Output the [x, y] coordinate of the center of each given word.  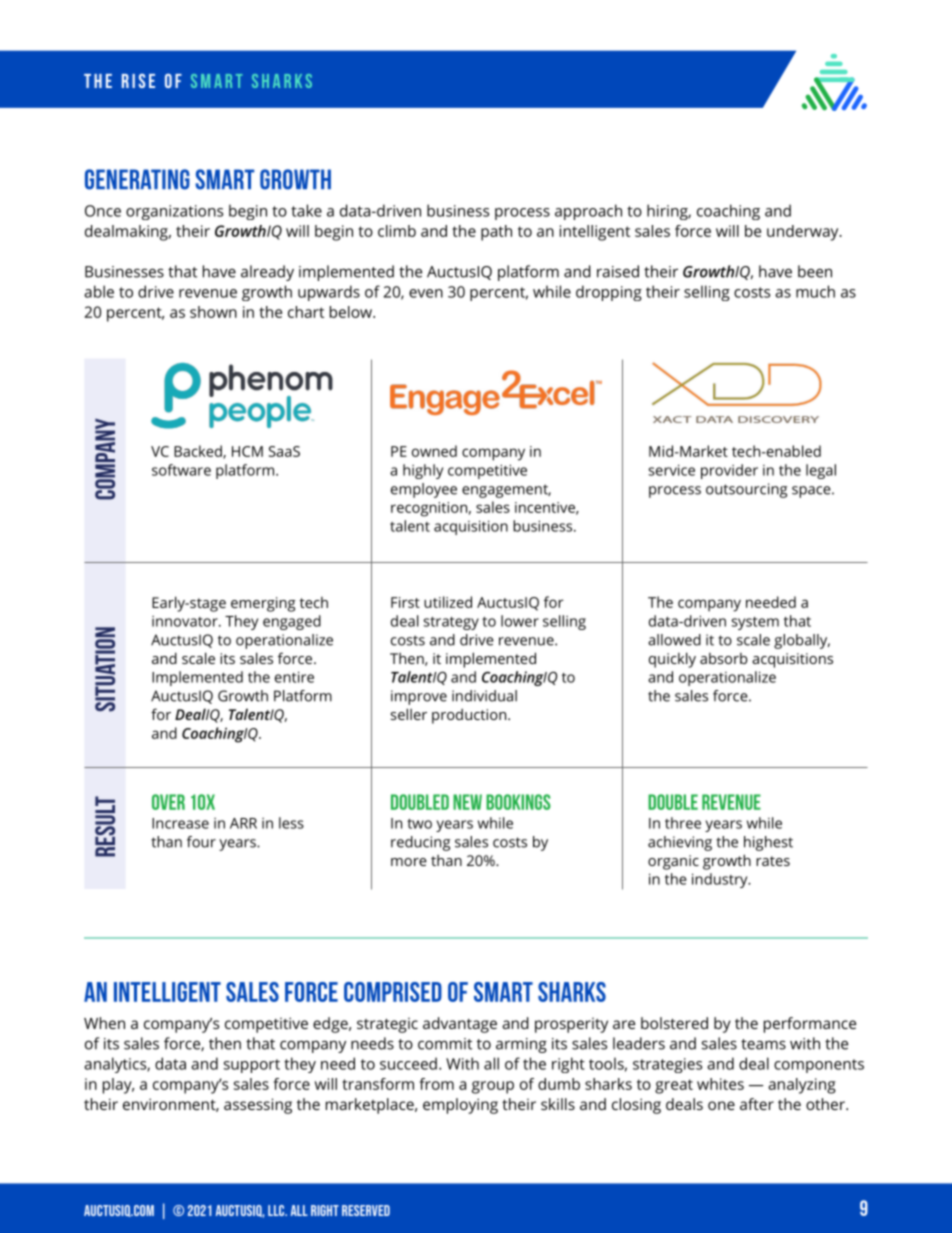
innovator [186, 621]
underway [804, 233]
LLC [277, 1210]
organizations [174, 212]
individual [484, 696]
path [496, 233]
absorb [723, 658]
